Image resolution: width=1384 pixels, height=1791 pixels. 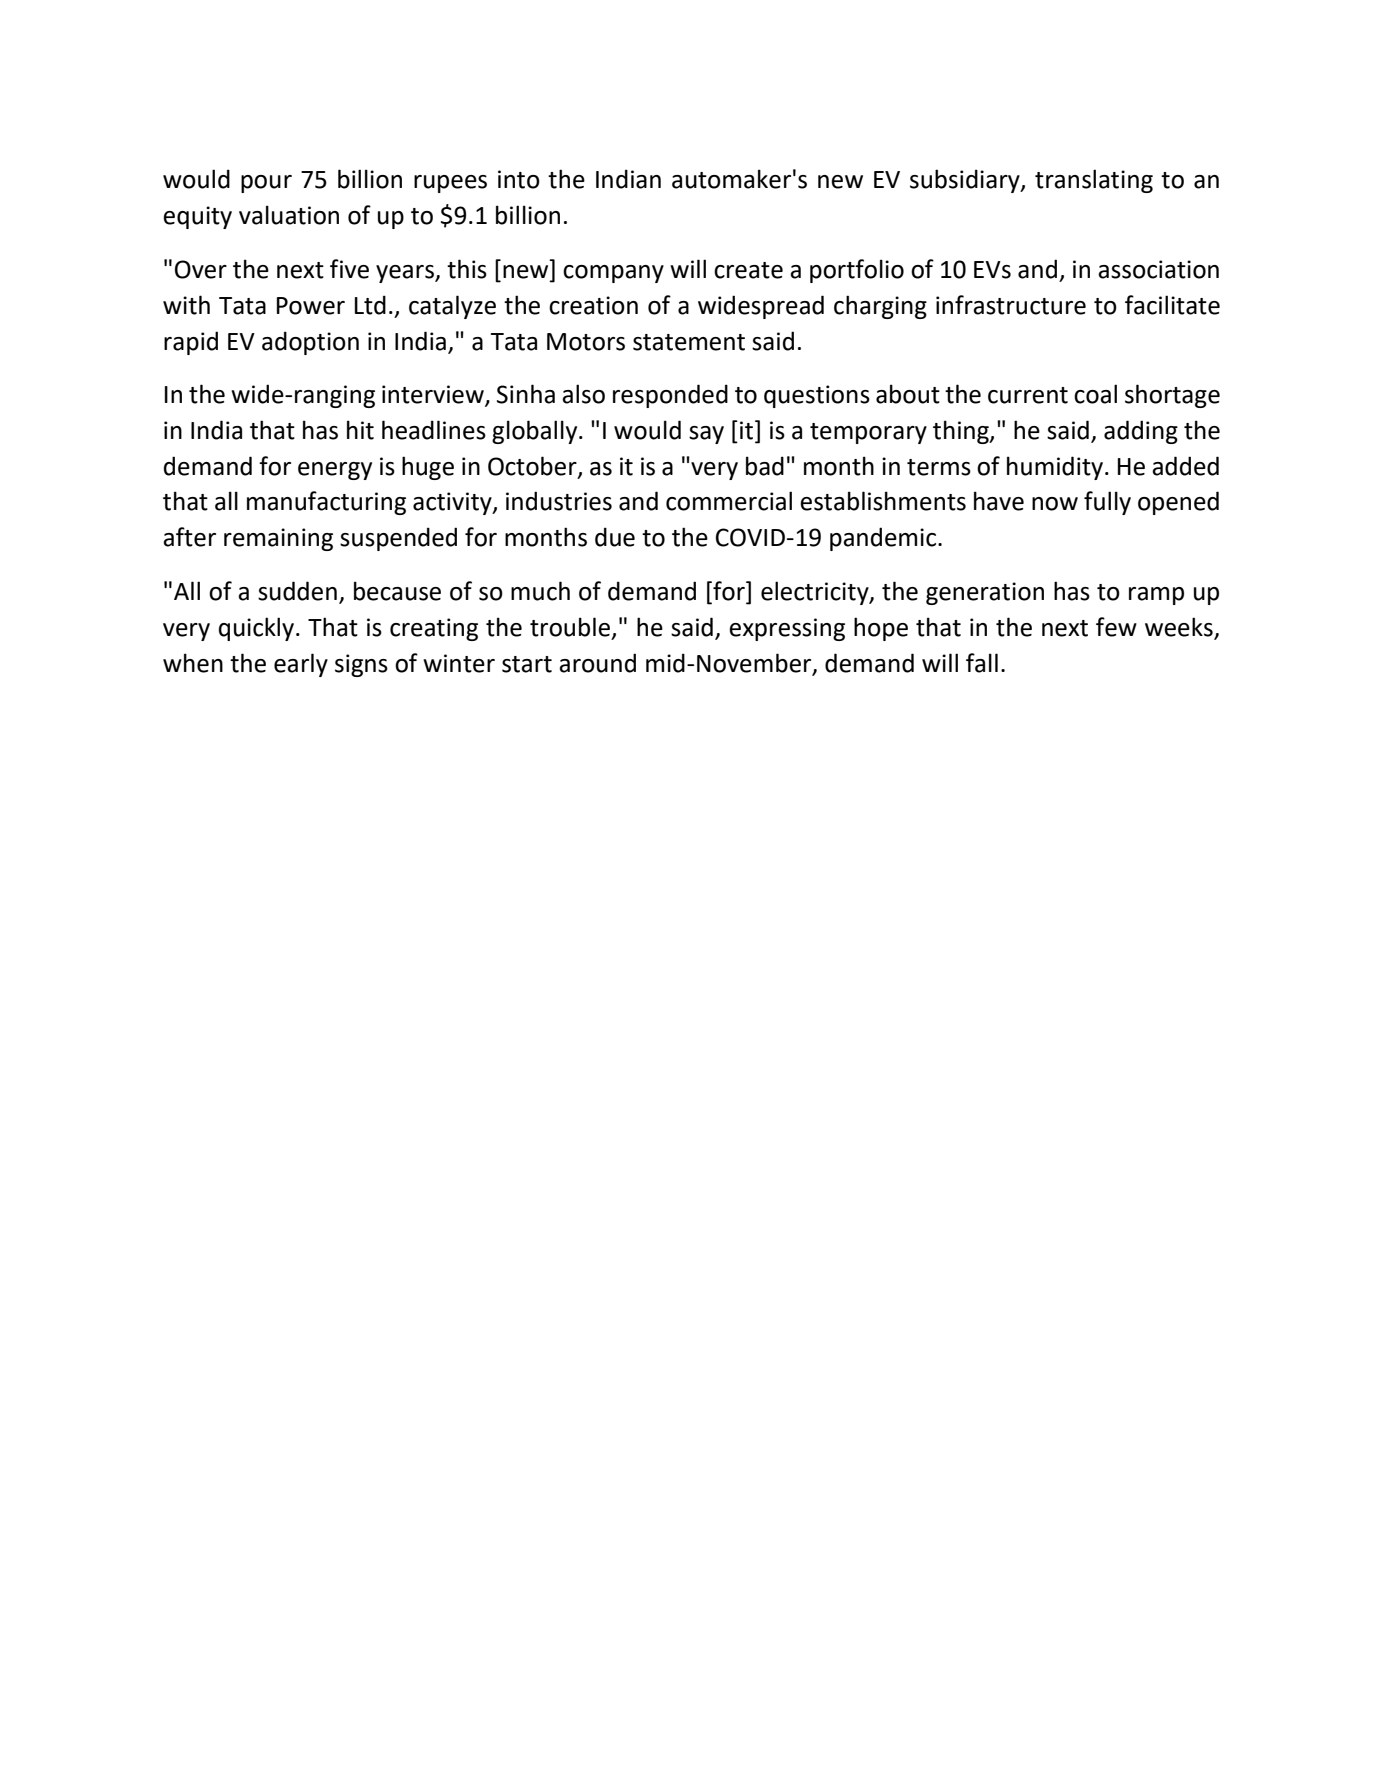 What do you see at coordinates (301, 665) in the screenshot?
I see `early` at bounding box center [301, 665].
